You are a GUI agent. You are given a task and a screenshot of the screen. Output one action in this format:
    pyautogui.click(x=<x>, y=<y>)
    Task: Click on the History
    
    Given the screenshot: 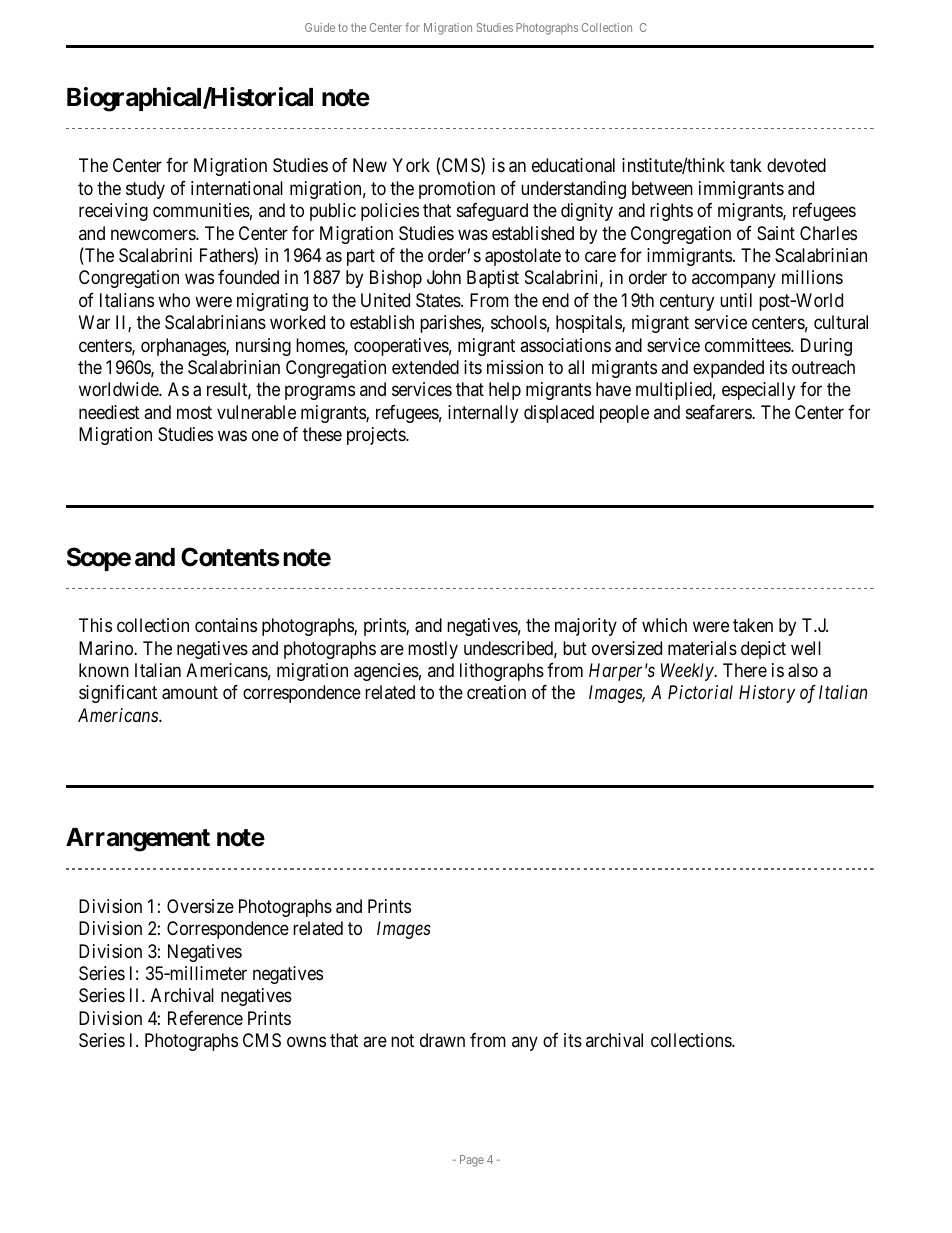 What is the action you would take?
    pyautogui.click(x=767, y=694)
